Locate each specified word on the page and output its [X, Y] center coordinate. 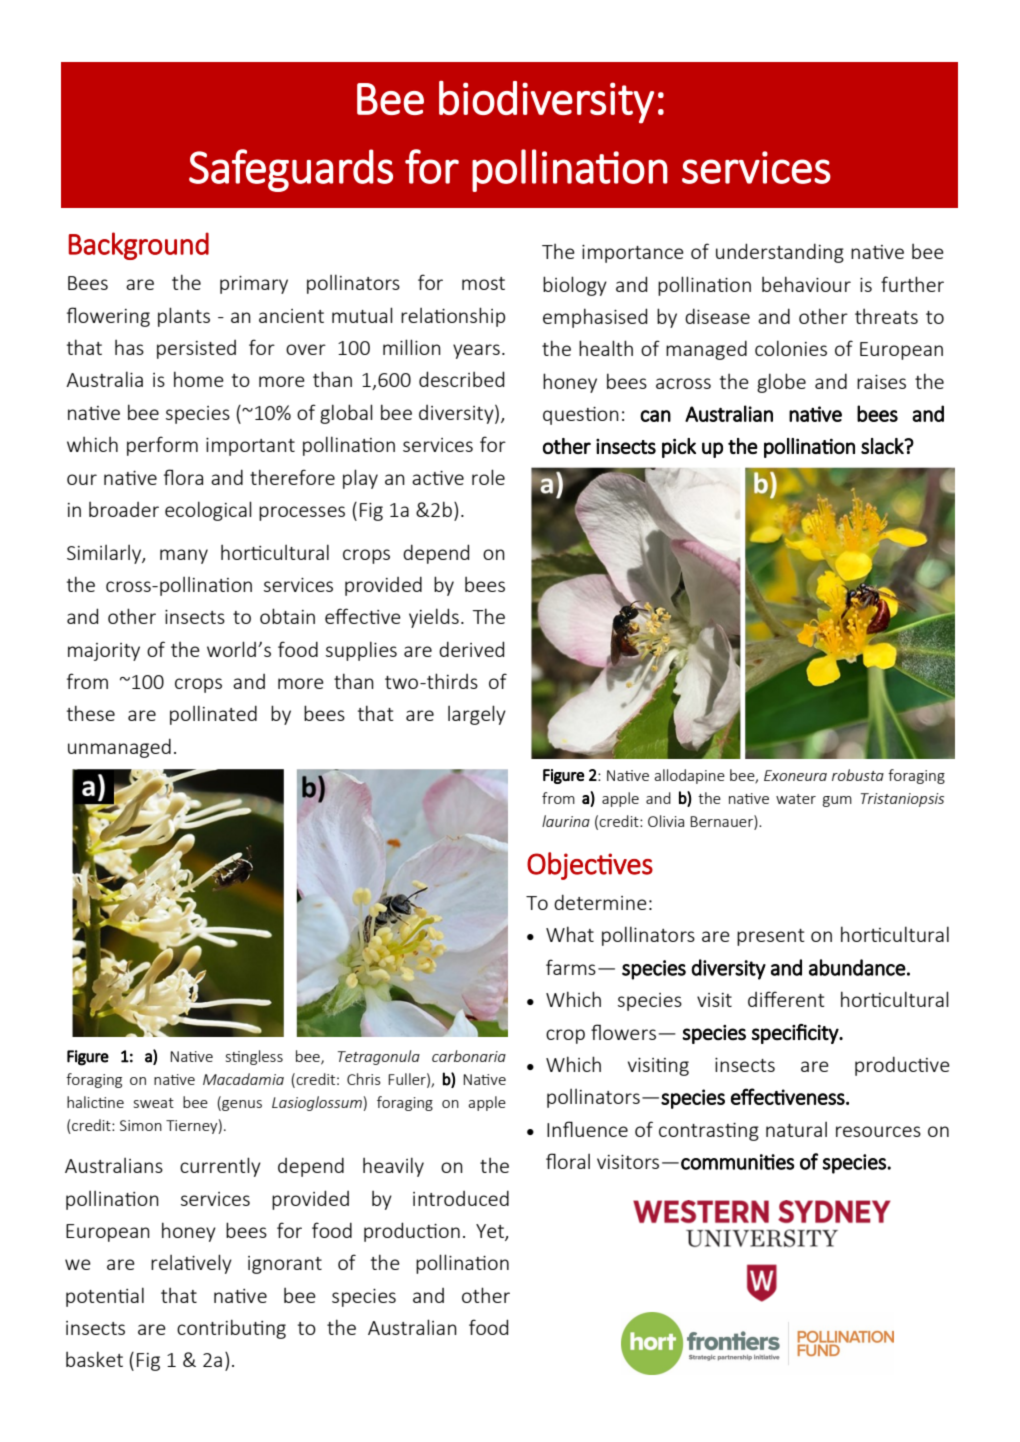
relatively [191, 1264]
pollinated [213, 715]
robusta [858, 775]
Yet [491, 1232]
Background [139, 246]
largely [477, 715]
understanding [780, 253]
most [483, 283]
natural [796, 1129]
